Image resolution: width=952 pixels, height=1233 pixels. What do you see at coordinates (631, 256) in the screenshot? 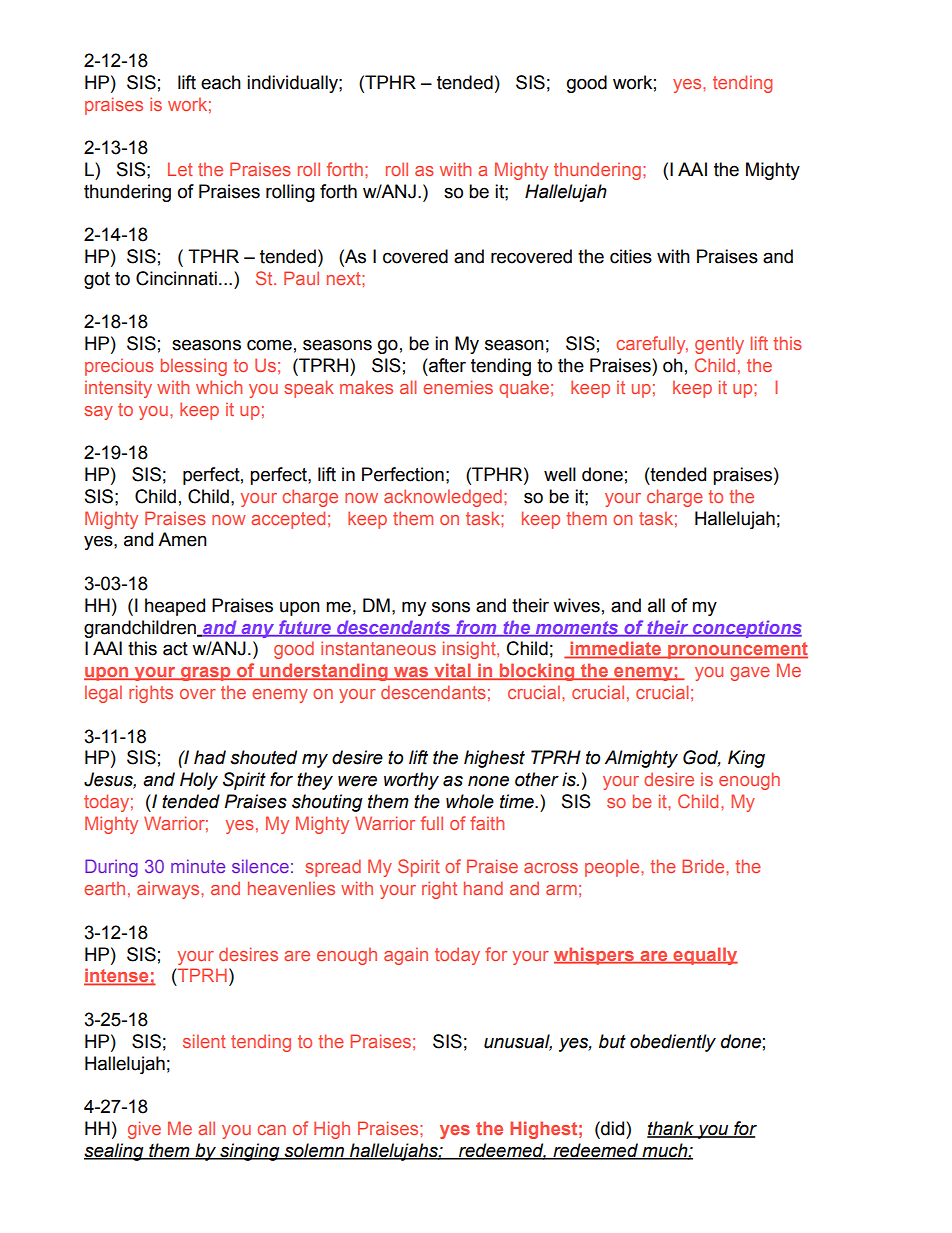
I see `cities` at bounding box center [631, 256].
